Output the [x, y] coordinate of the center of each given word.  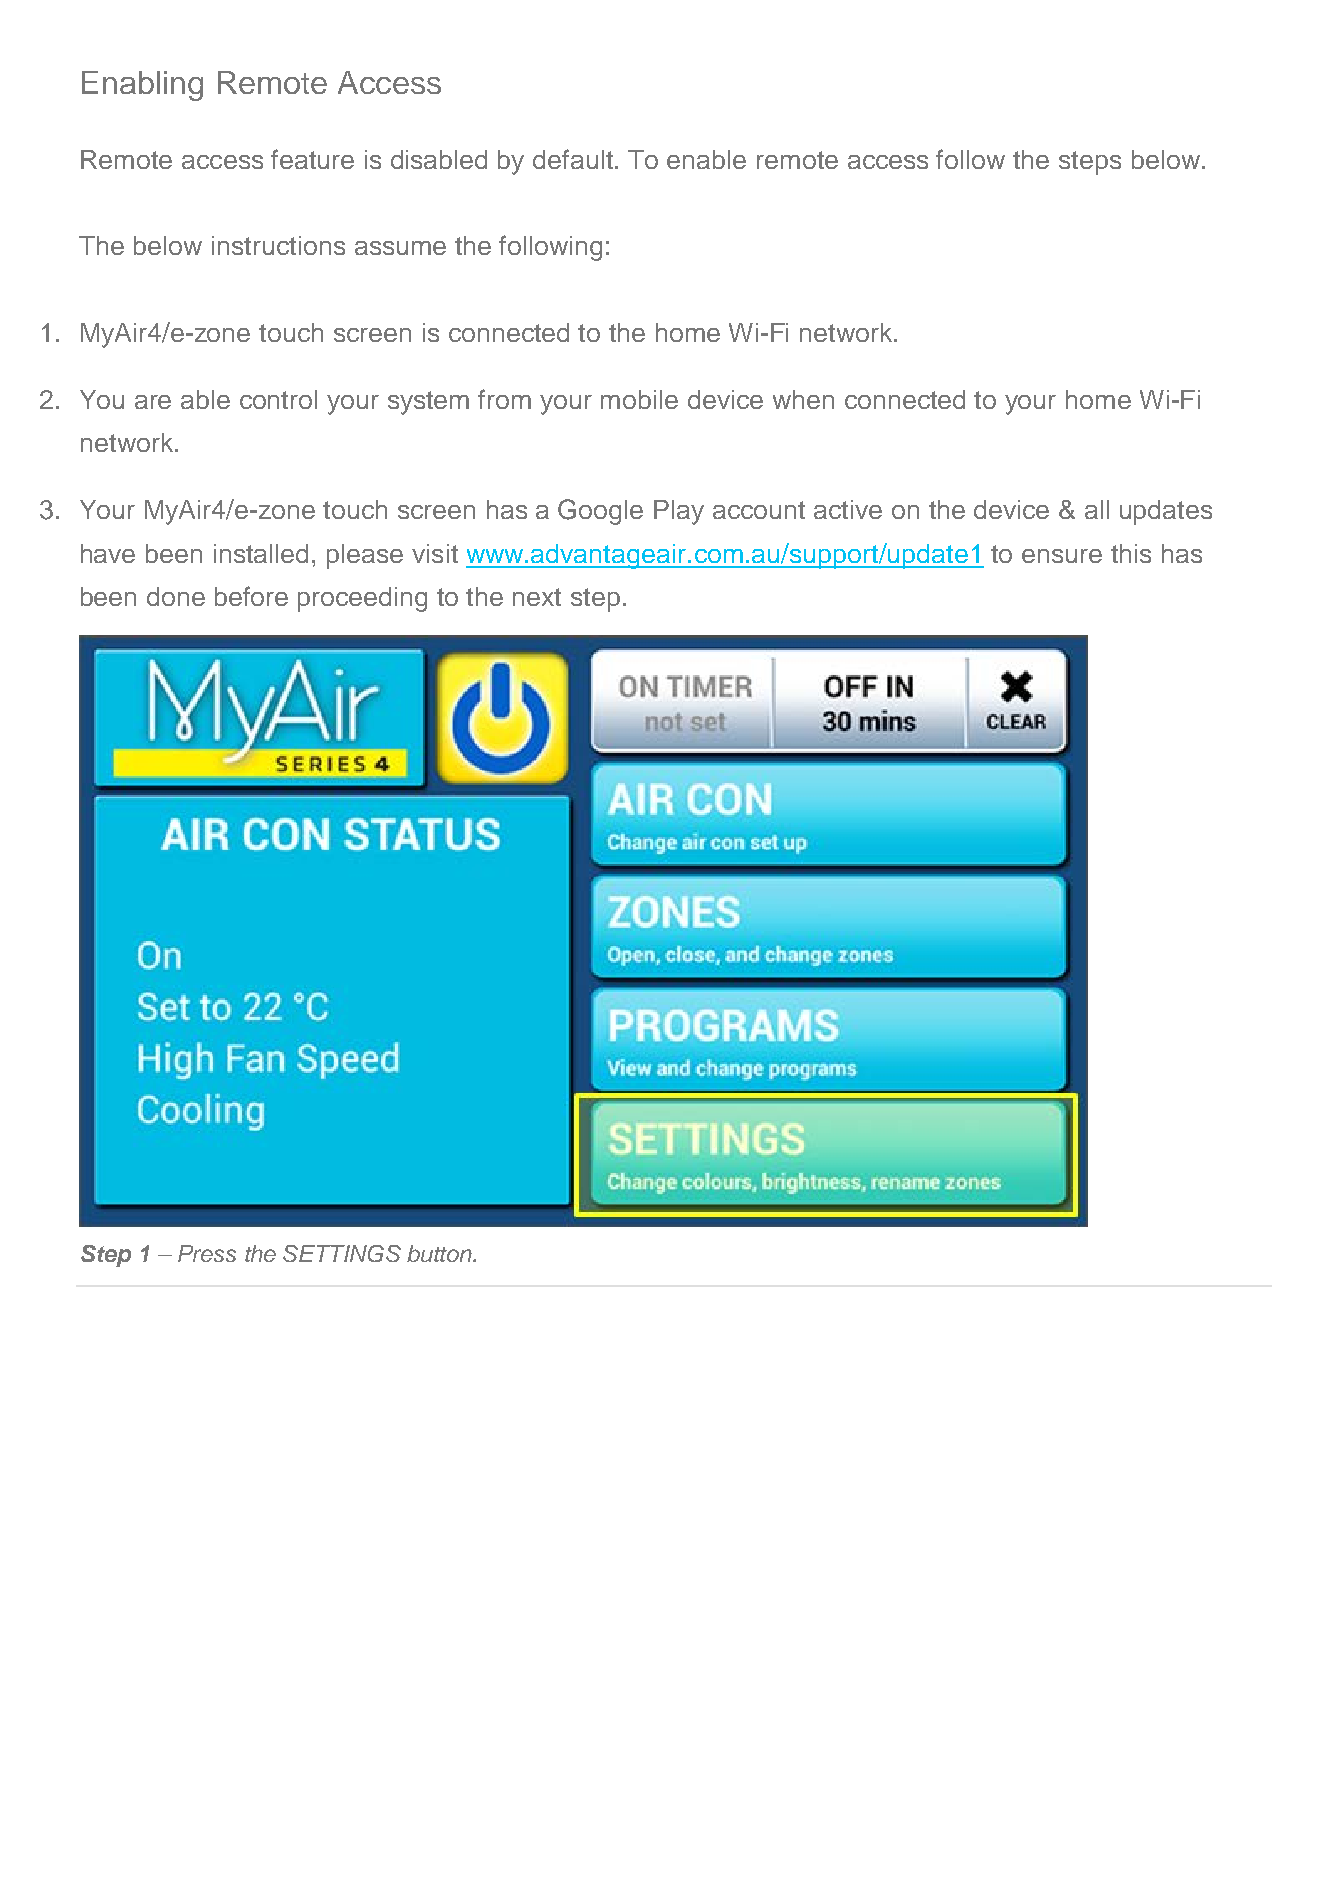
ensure [1062, 556]
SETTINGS [342, 1253]
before [251, 596]
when [803, 399]
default [574, 159]
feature [312, 159]
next [537, 597]
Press [207, 1253]
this [1131, 553]
